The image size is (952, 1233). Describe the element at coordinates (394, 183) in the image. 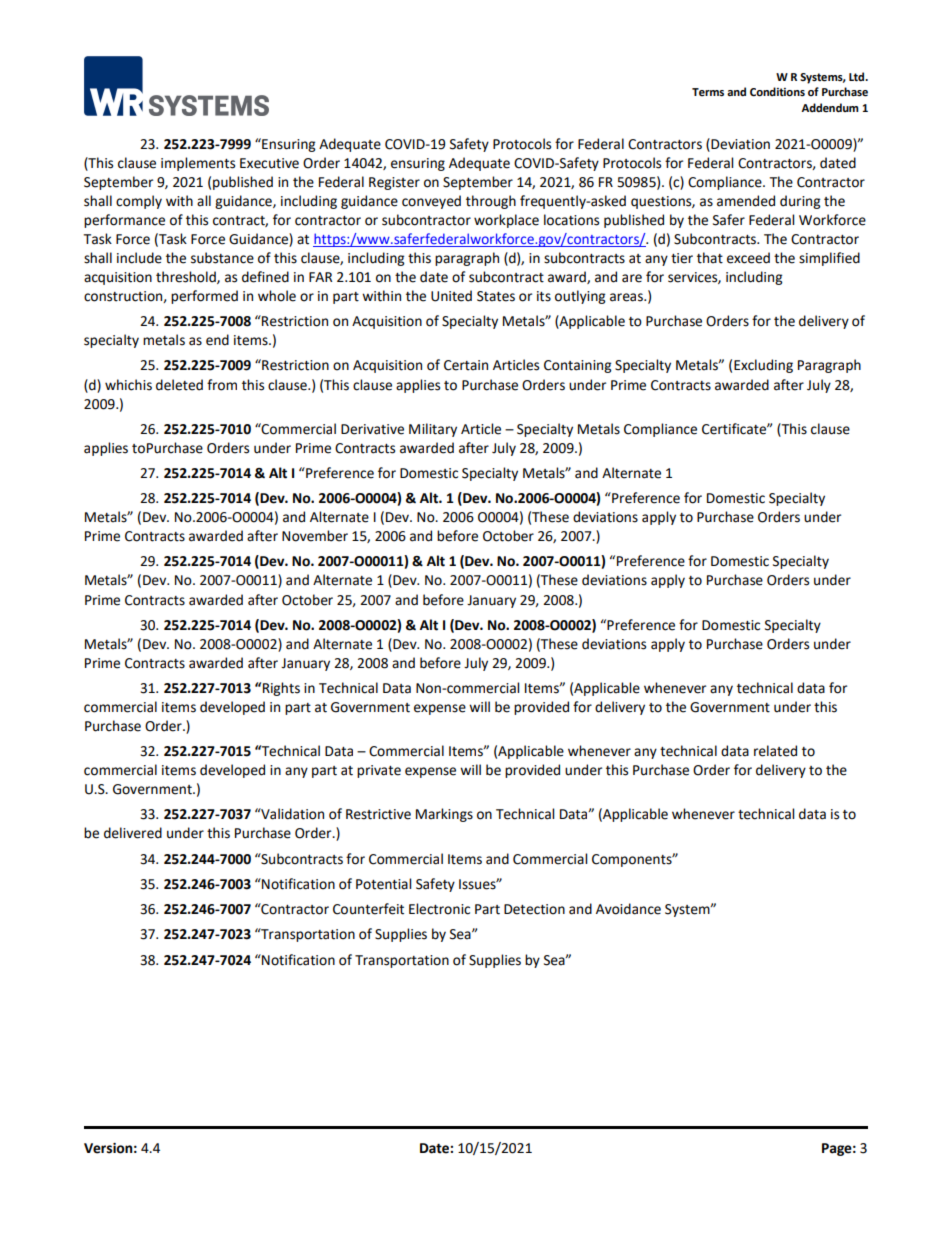

I see `Register` at that location.
